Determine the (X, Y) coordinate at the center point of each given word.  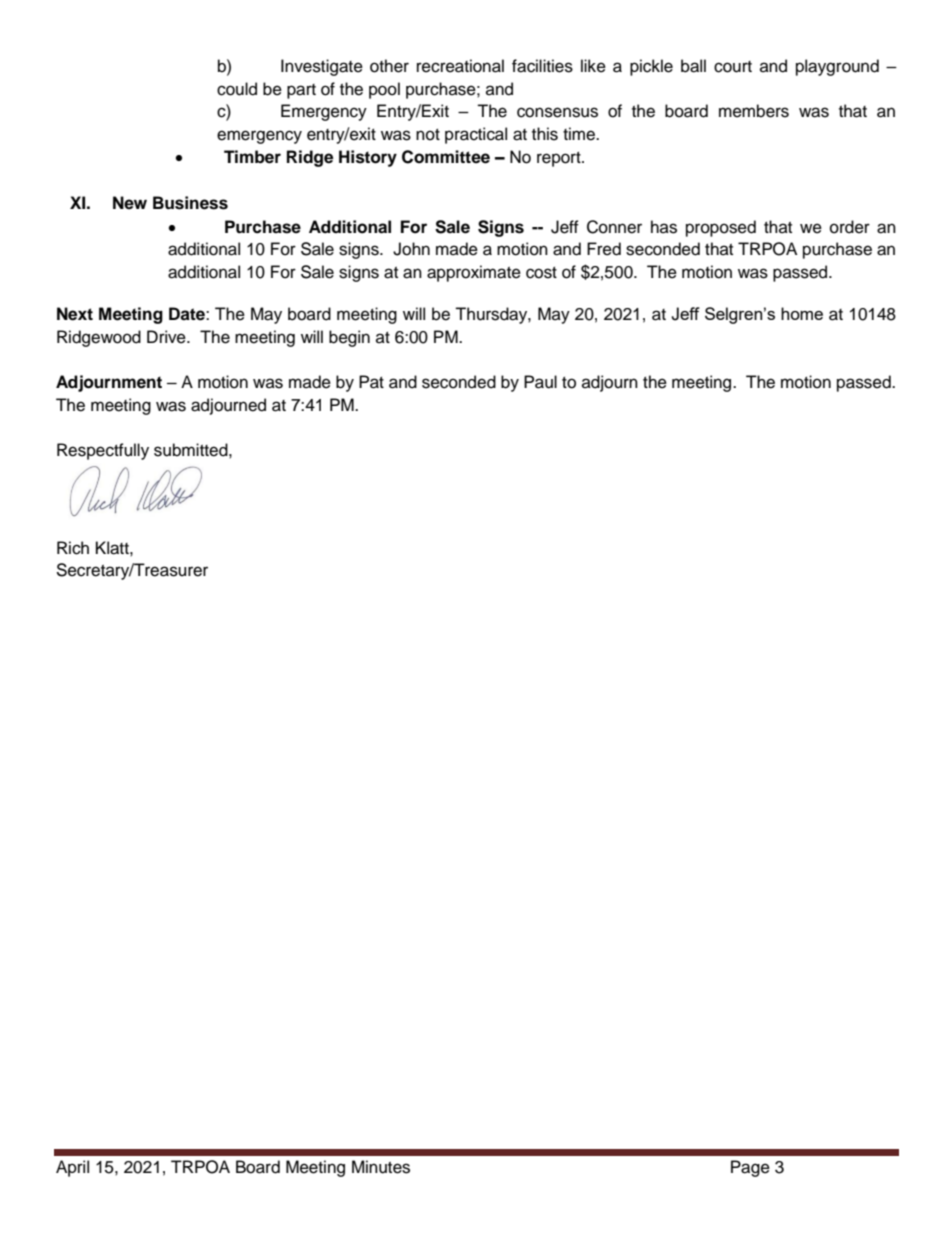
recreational (460, 66)
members (754, 111)
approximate (474, 273)
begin (349, 338)
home (802, 313)
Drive (167, 337)
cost (541, 273)
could (237, 89)
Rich (73, 548)
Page (750, 1168)
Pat (371, 382)
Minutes (381, 1167)
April (72, 1168)
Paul (540, 382)
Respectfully (103, 451)
